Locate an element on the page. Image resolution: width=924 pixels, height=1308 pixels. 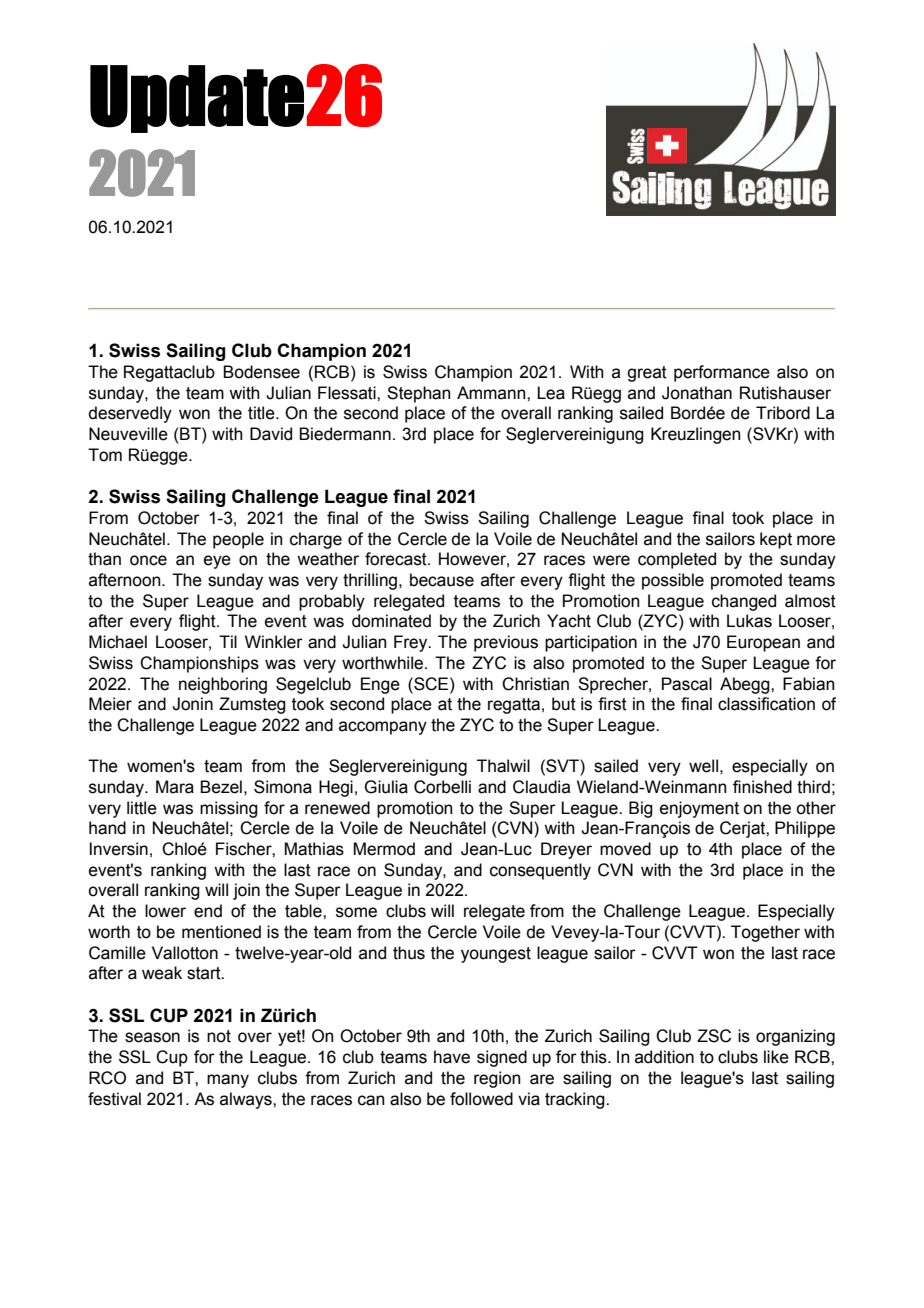
many is located at coordinates (228, 1081).
